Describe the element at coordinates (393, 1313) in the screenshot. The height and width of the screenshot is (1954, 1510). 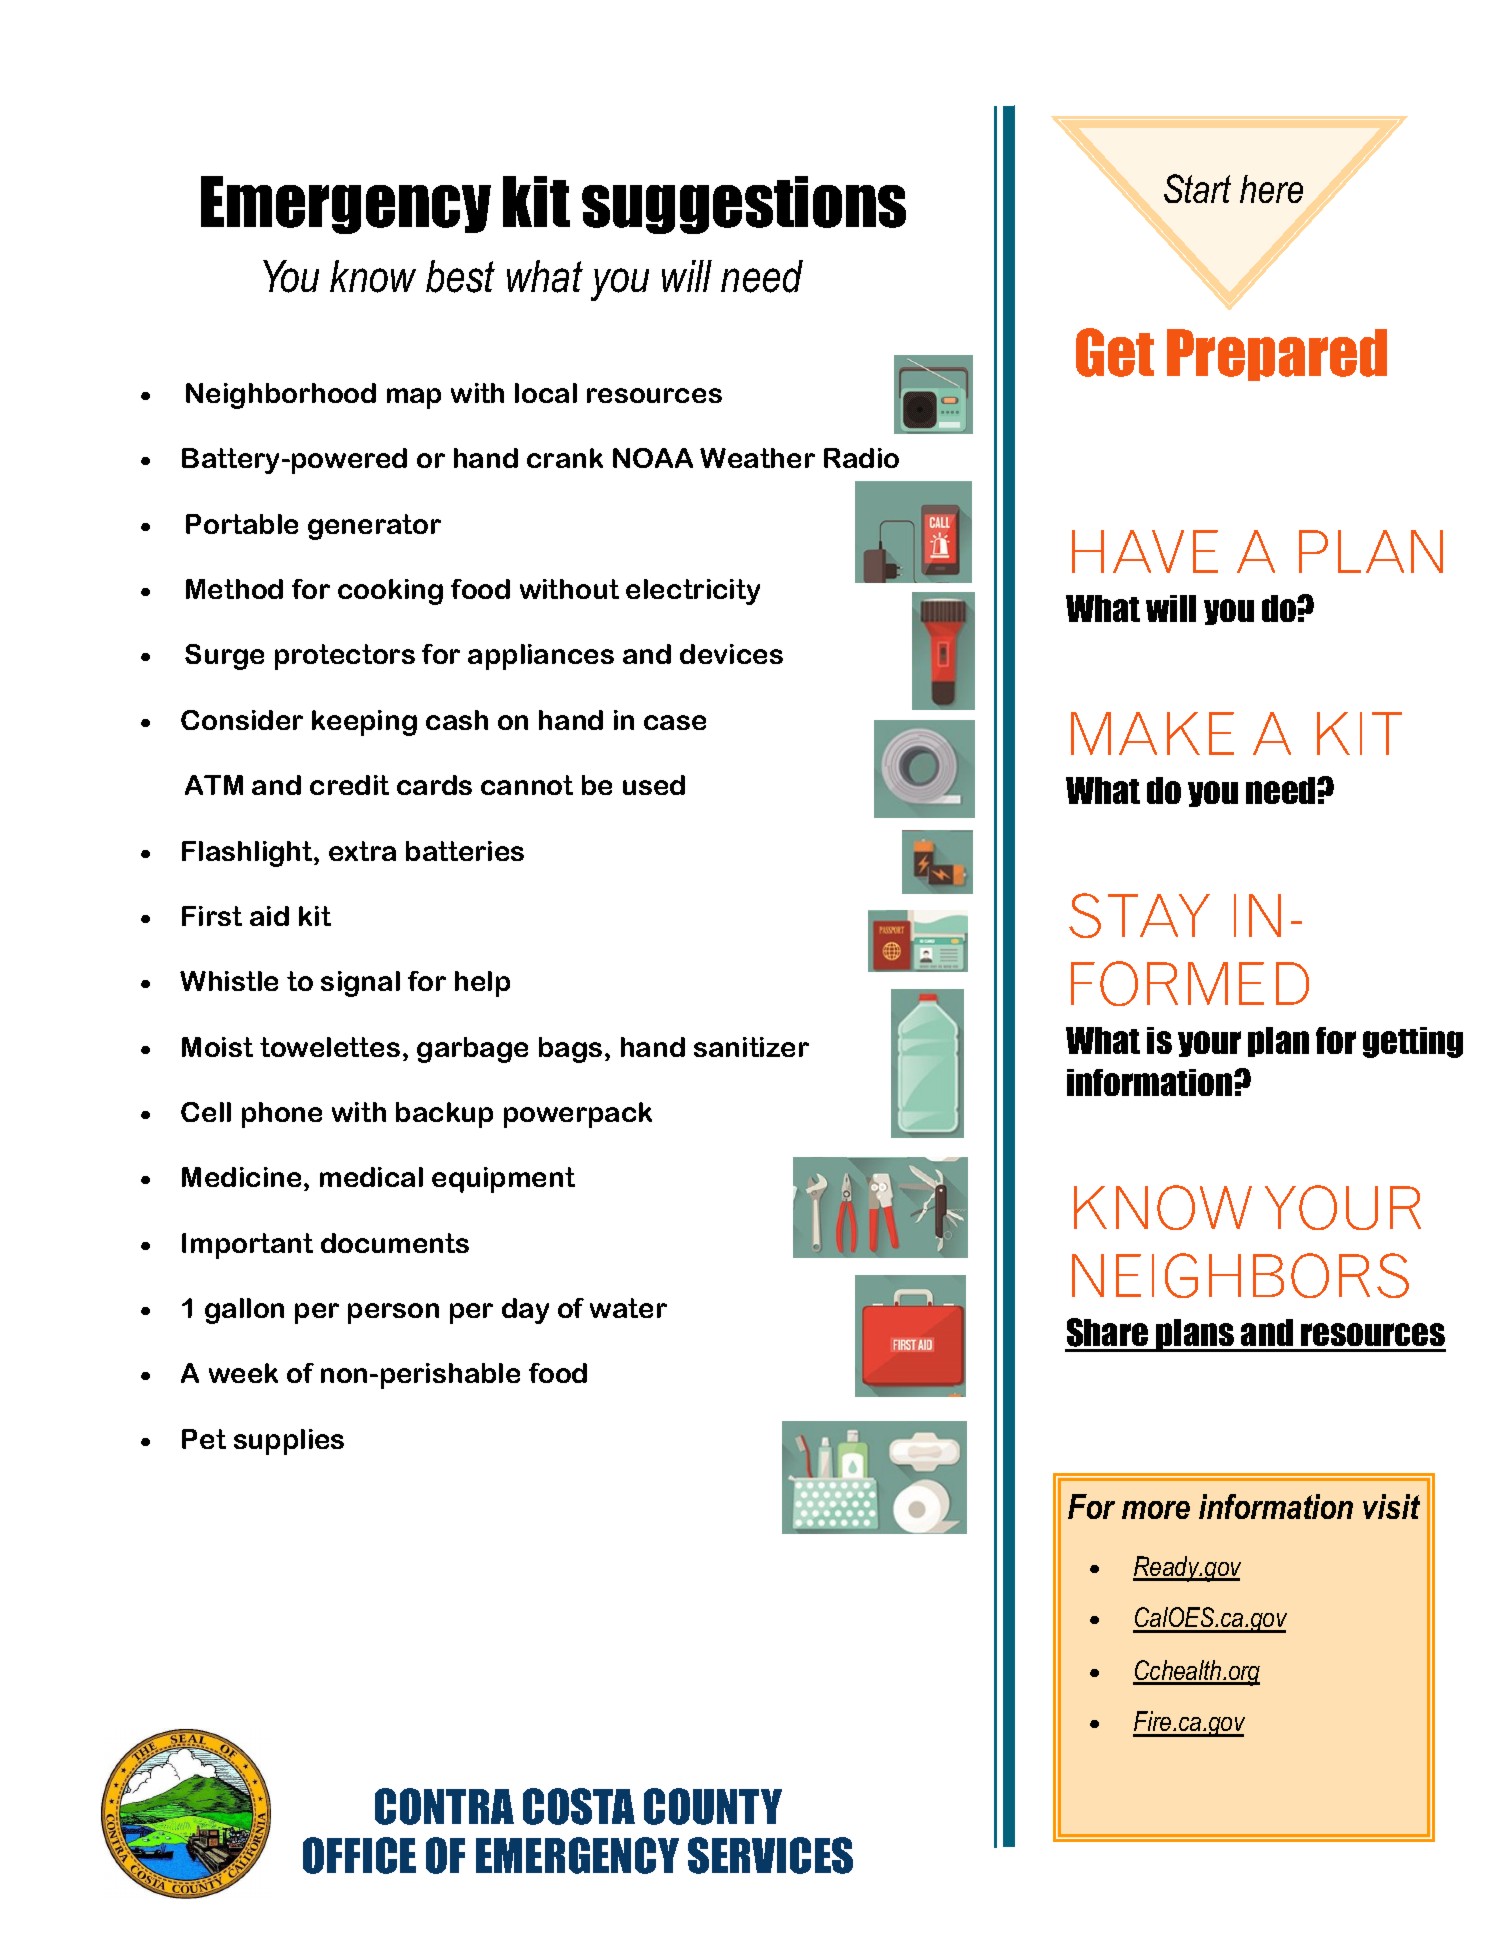
I see `person` at that location.
